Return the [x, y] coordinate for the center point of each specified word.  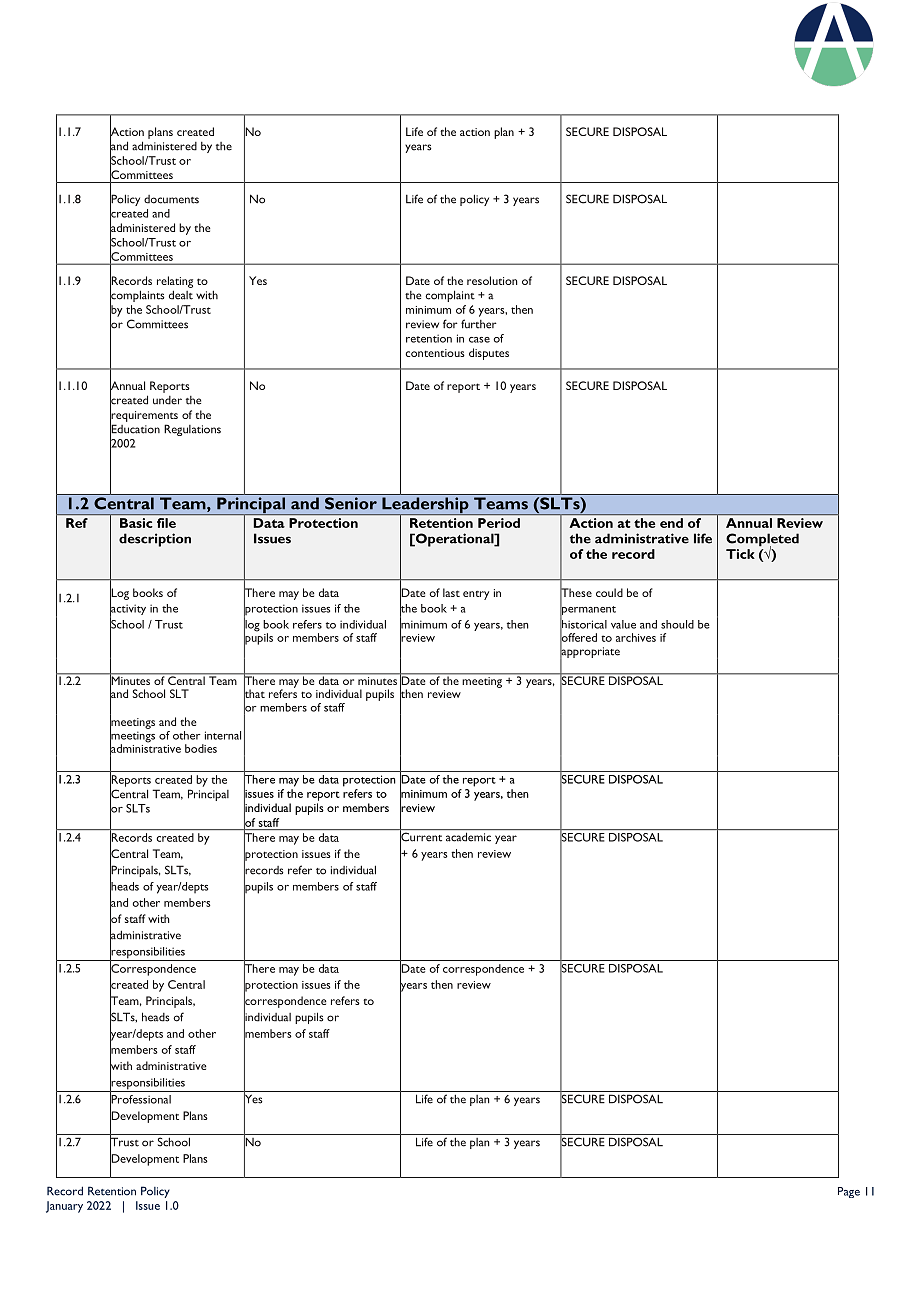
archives [636, 637]
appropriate [590, 653]
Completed [762, 541]
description [155, 540]
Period [499, 523]
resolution [492, 280]
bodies [201, 748]
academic [468, 837]
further [479, 324]
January [64, 1207]
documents [171, 199]
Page [849, 1192]
